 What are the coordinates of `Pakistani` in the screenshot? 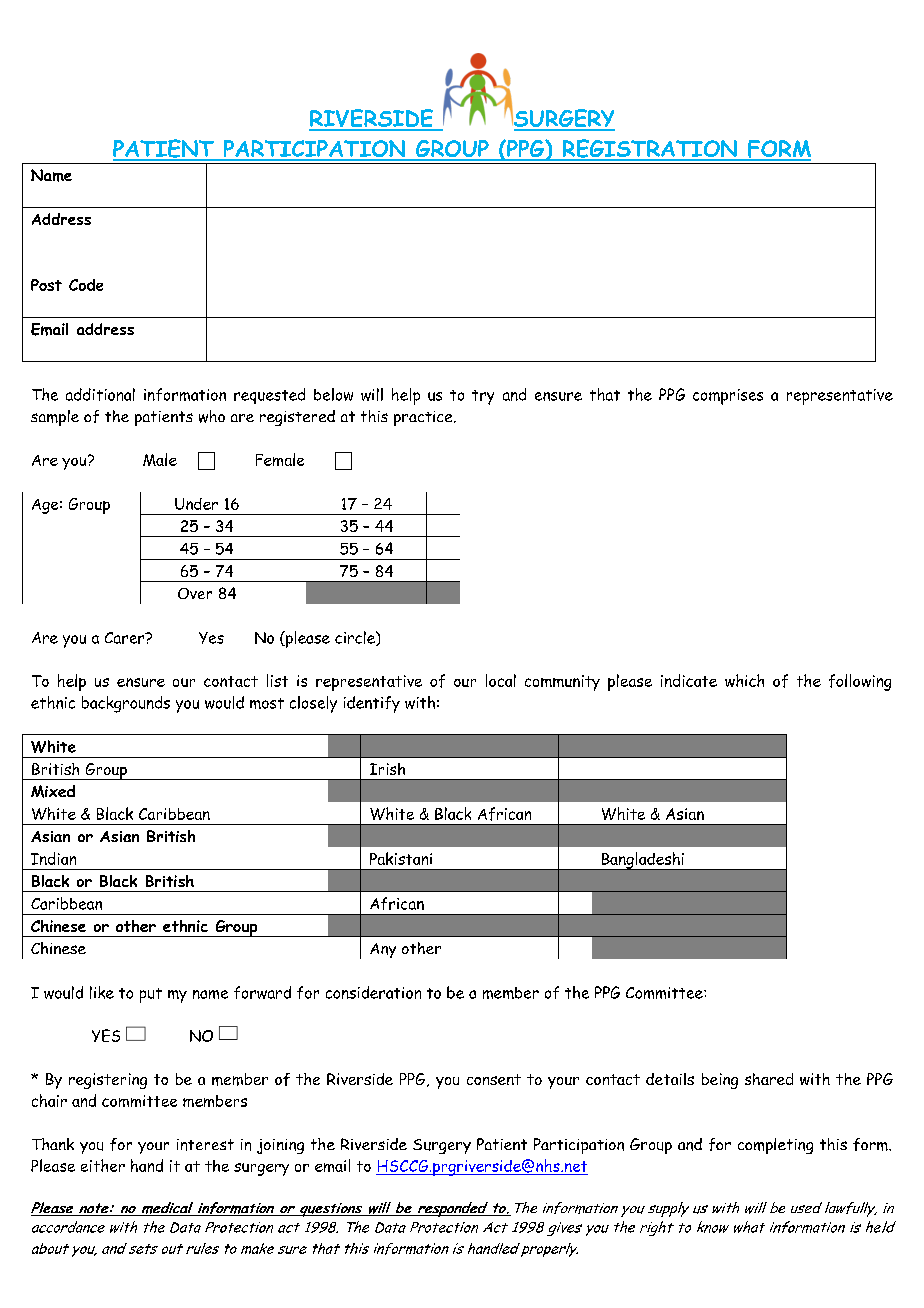 It's located at (401, 858).
